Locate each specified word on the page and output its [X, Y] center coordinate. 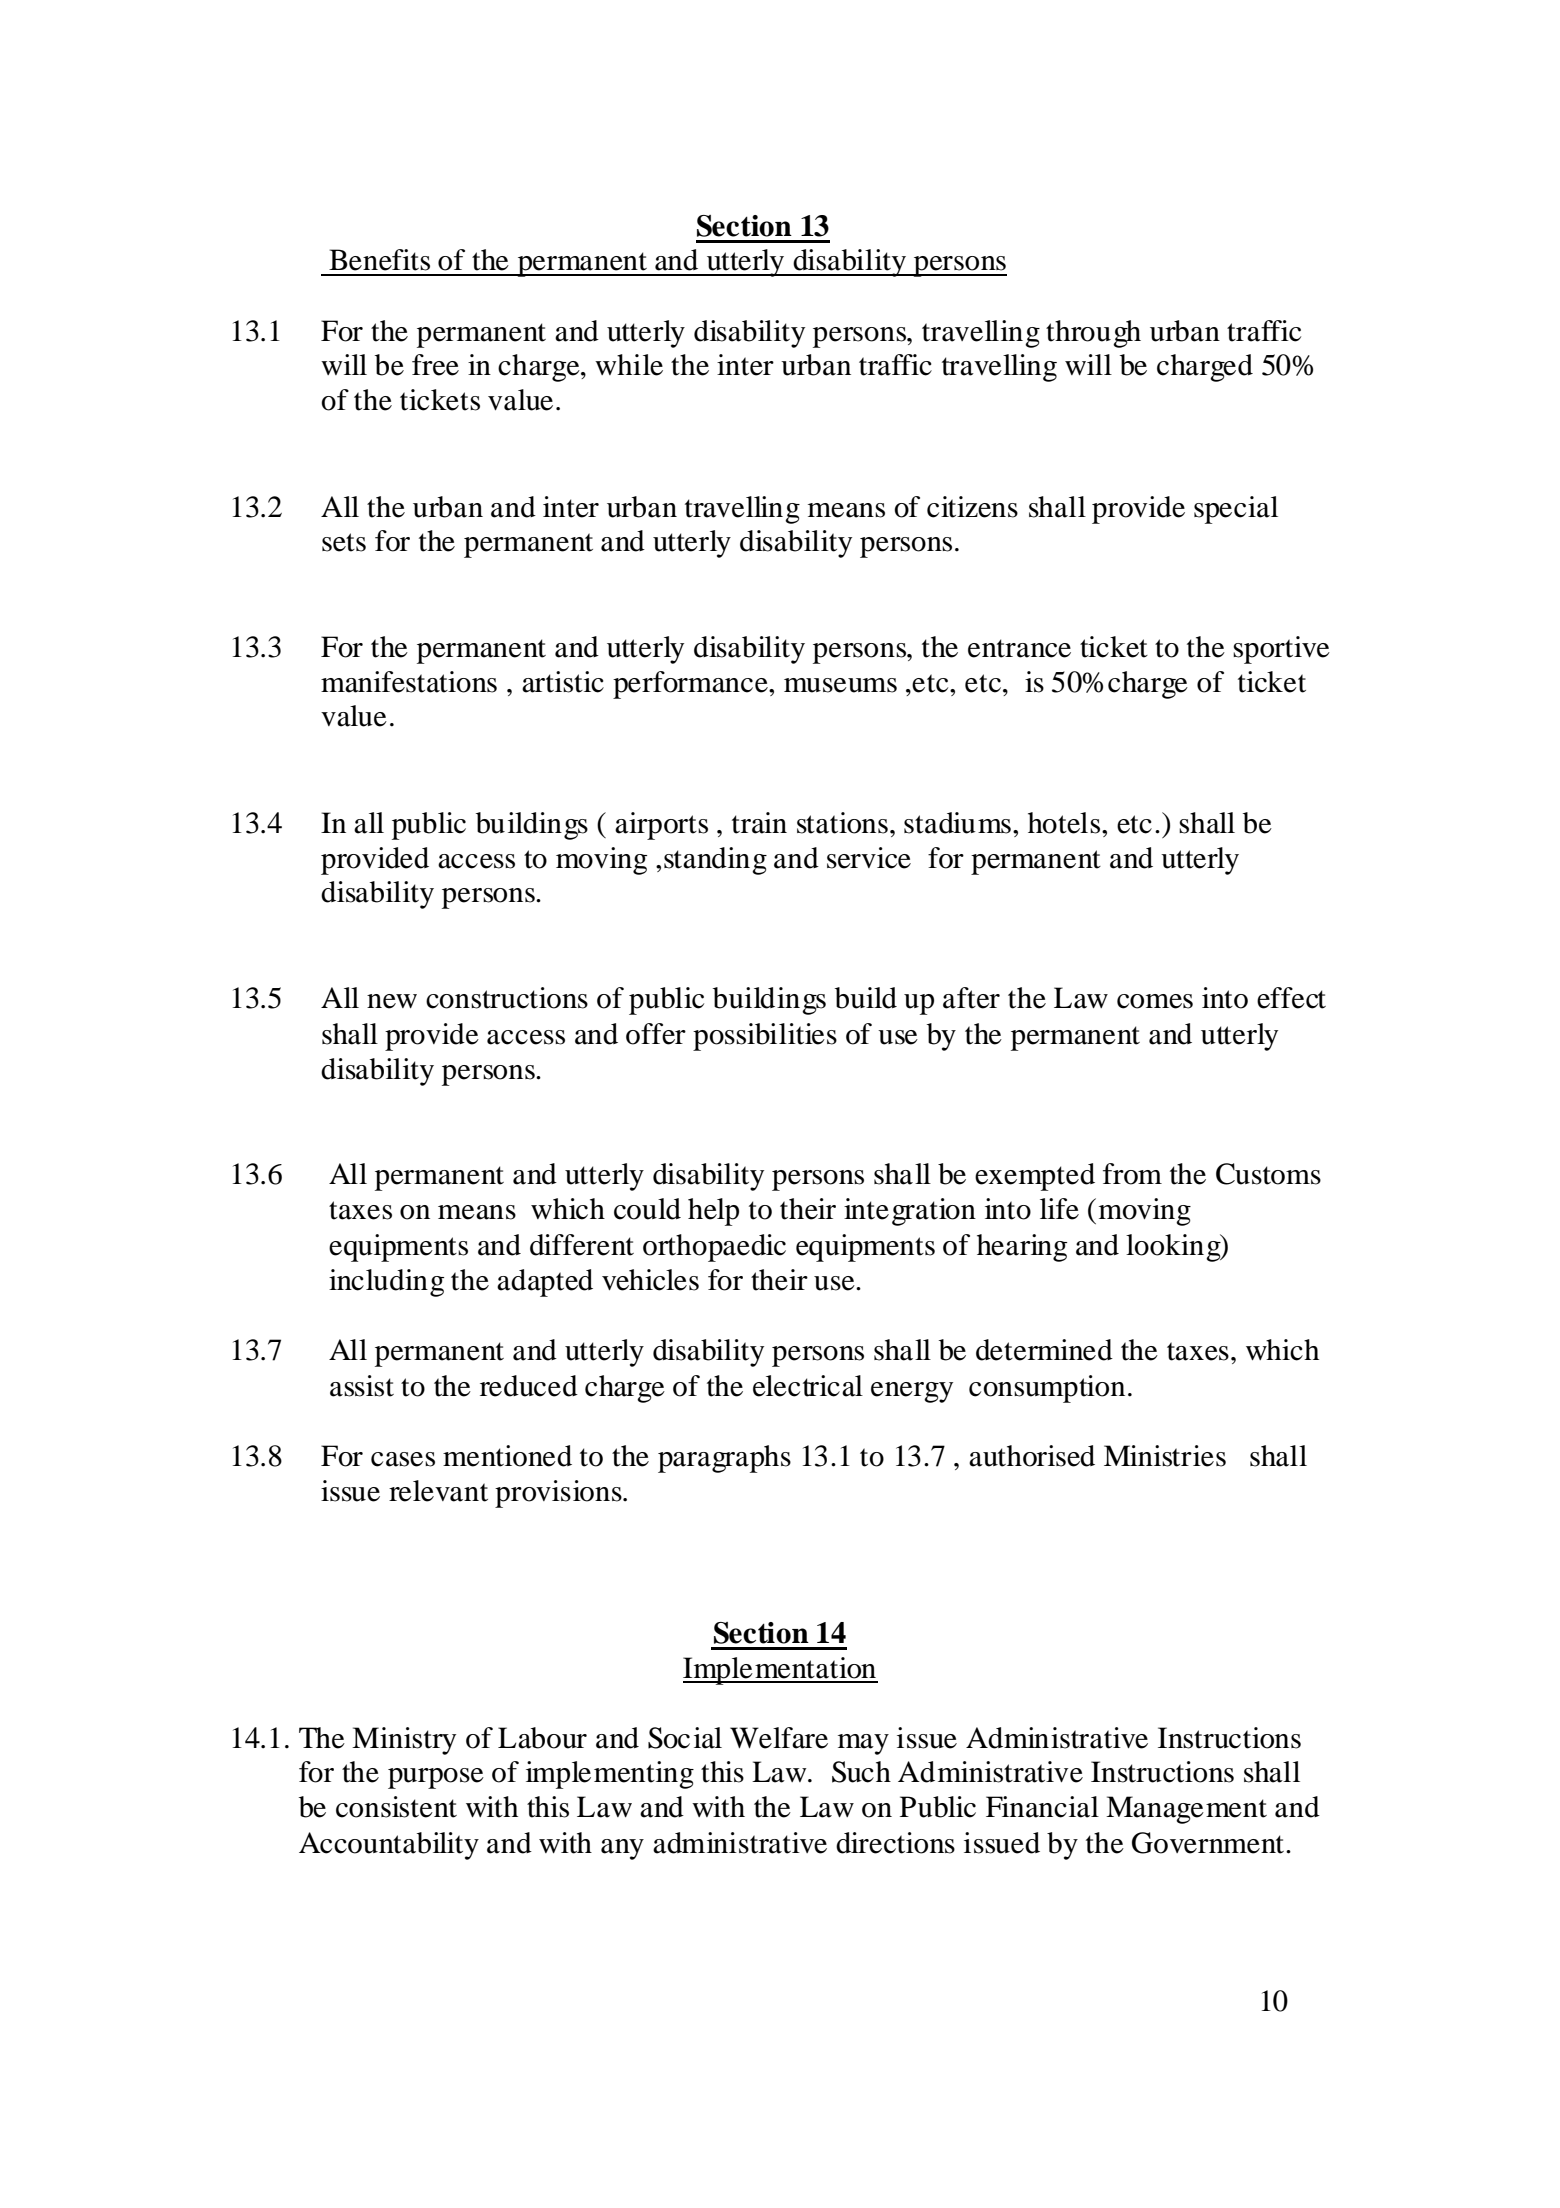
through [1093, 334]
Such [861, 1772]
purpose [436, 1778]
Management [1186, 1810]
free [435, 365]
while [629, 365]
